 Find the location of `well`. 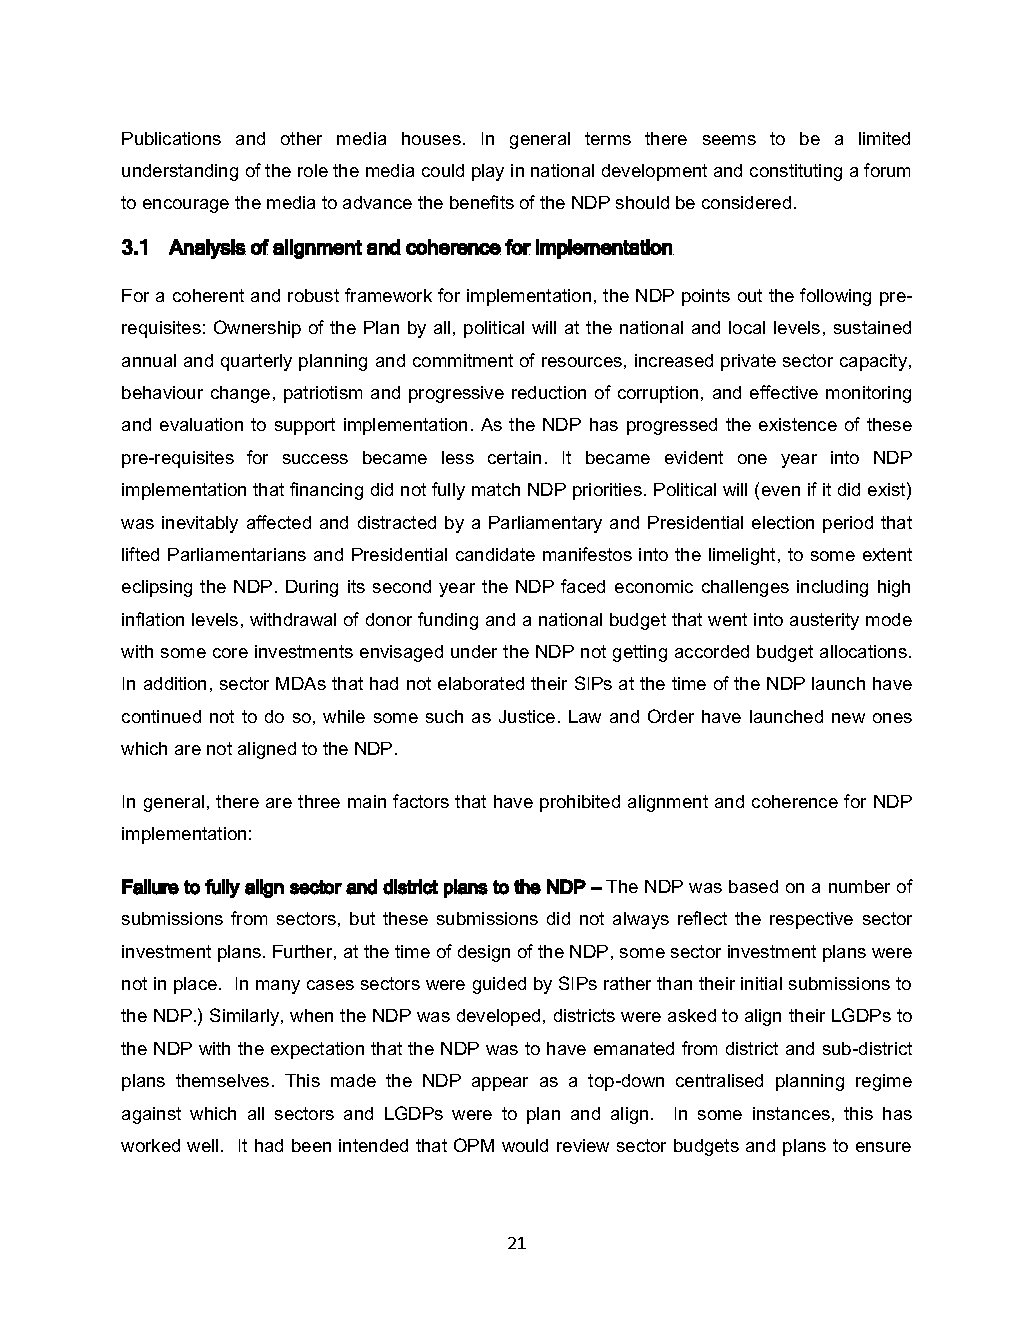

well is located at coordinates (202, 1145).
